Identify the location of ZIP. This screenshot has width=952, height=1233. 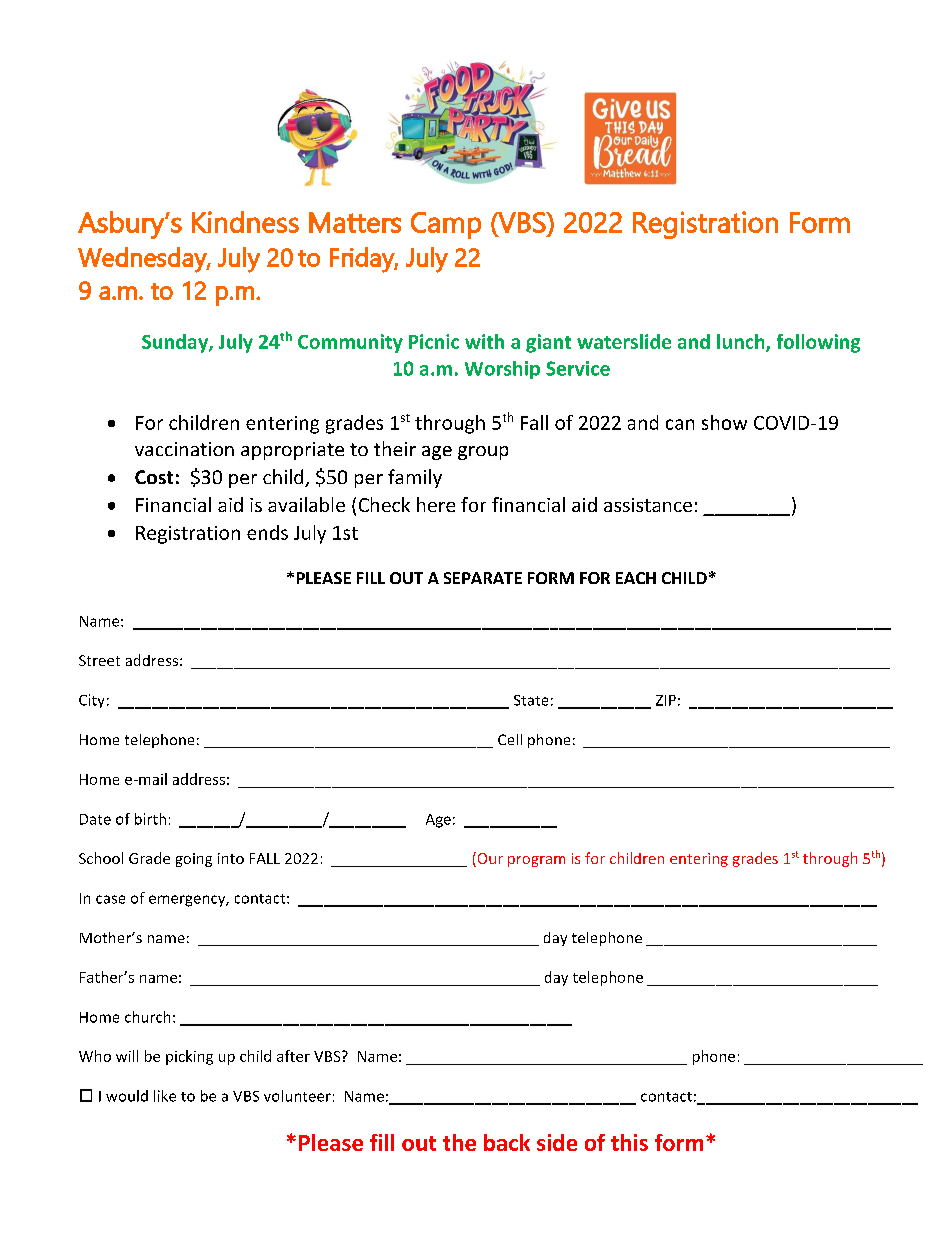
(666, 700).
